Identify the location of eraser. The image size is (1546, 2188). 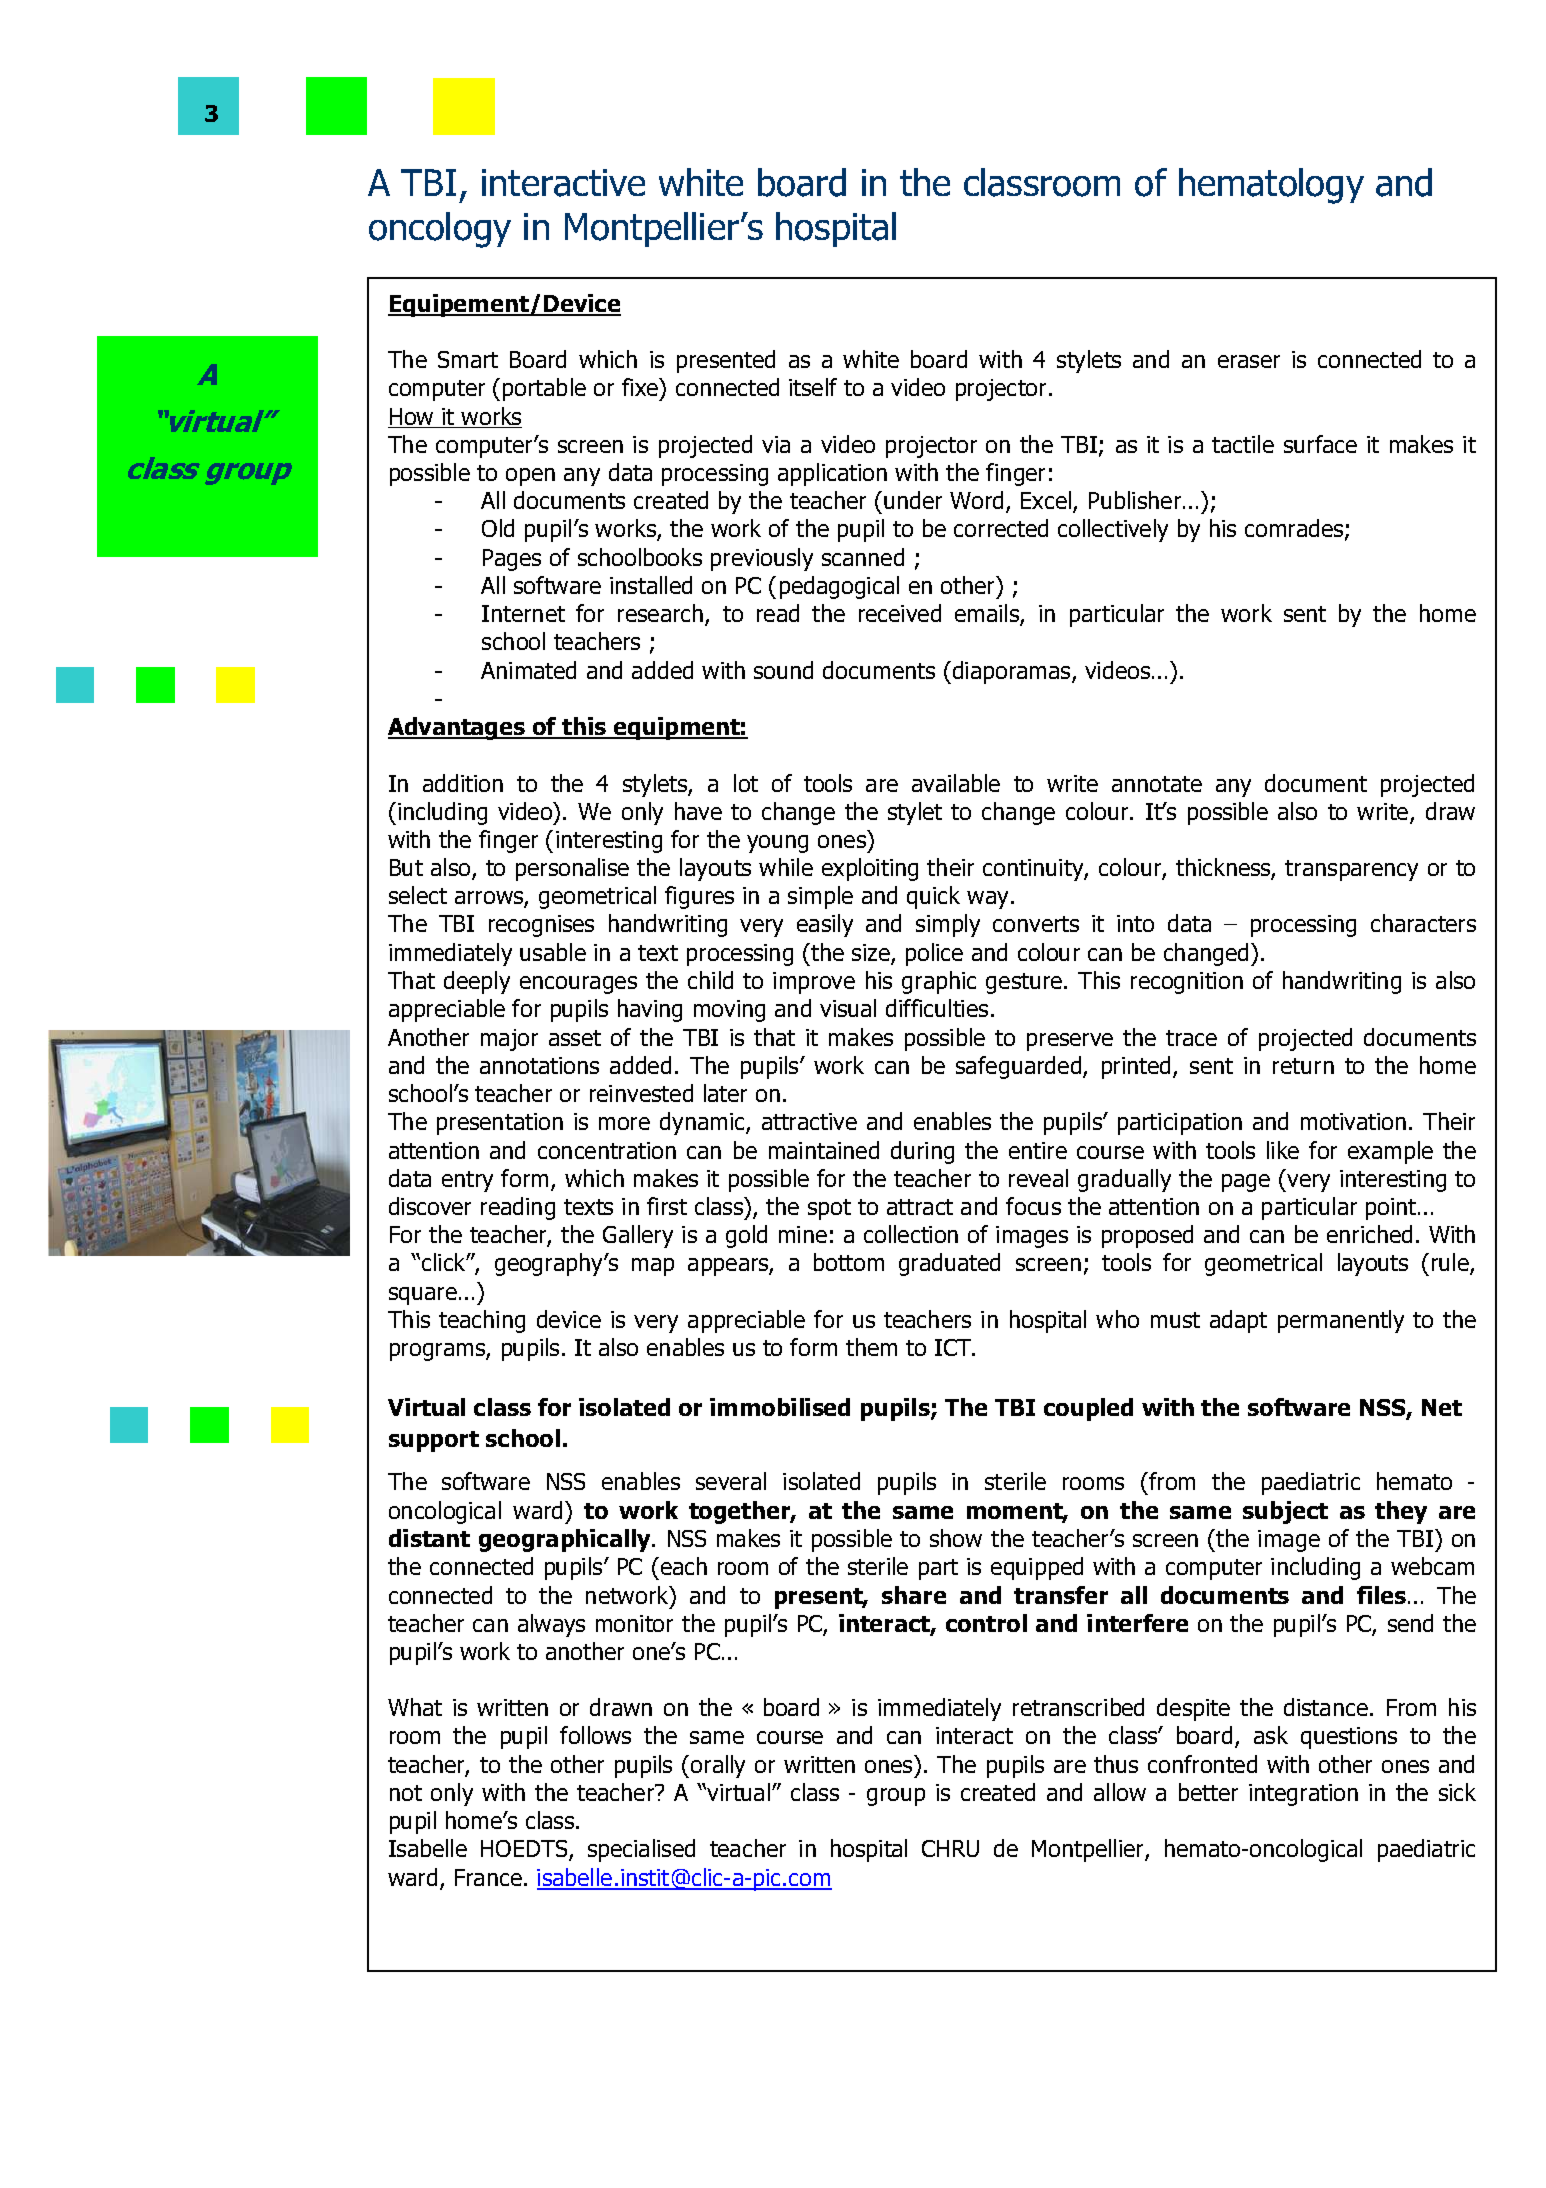
(1249, 361).
